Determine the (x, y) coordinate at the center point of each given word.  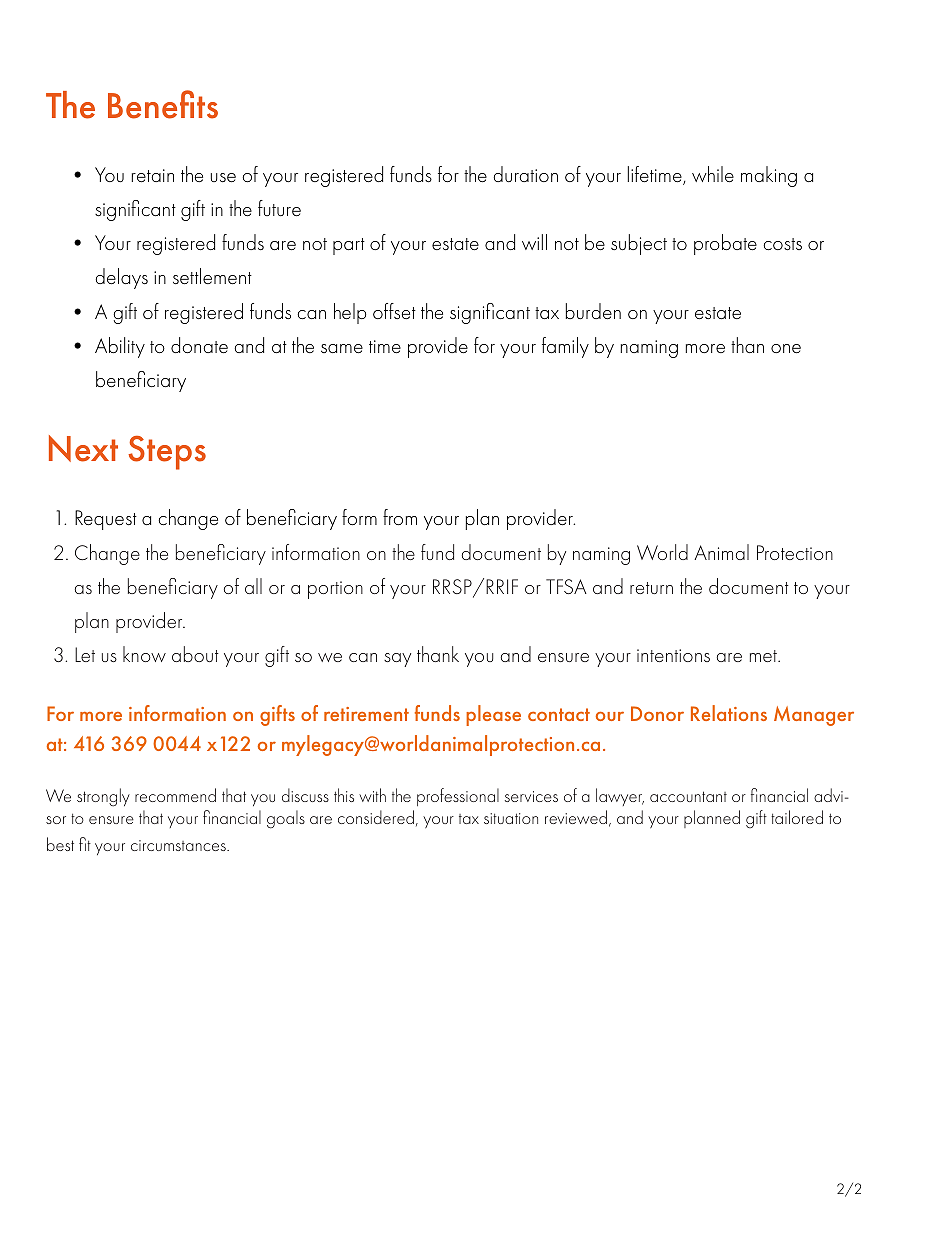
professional (458, 797)
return (651, 588)
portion (335, 590)
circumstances (179, 845)
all (253, 586)
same (342, 348)
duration (525, 174)
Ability (120, 347)
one (786, 348)
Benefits (163, 104)
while (713, 174)
